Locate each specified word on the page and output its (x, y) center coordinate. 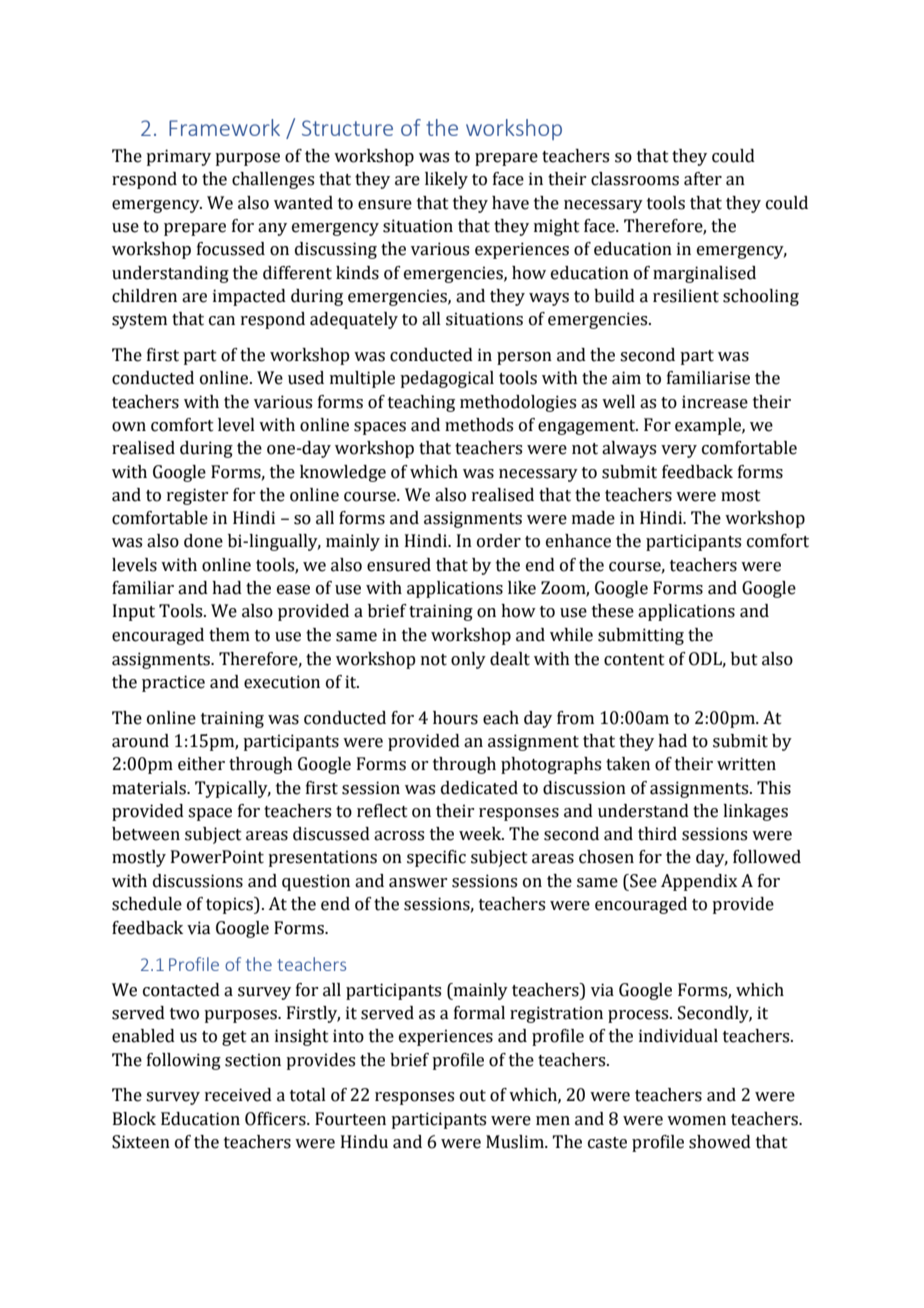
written (746, 764)
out (473, 1096)
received (238, 1095)
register (197, 496)
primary (178, 157)
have (510, 203)
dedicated (479, 788)
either (201, 764)
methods (479, 425)
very (679, 451)
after (703, 179)
